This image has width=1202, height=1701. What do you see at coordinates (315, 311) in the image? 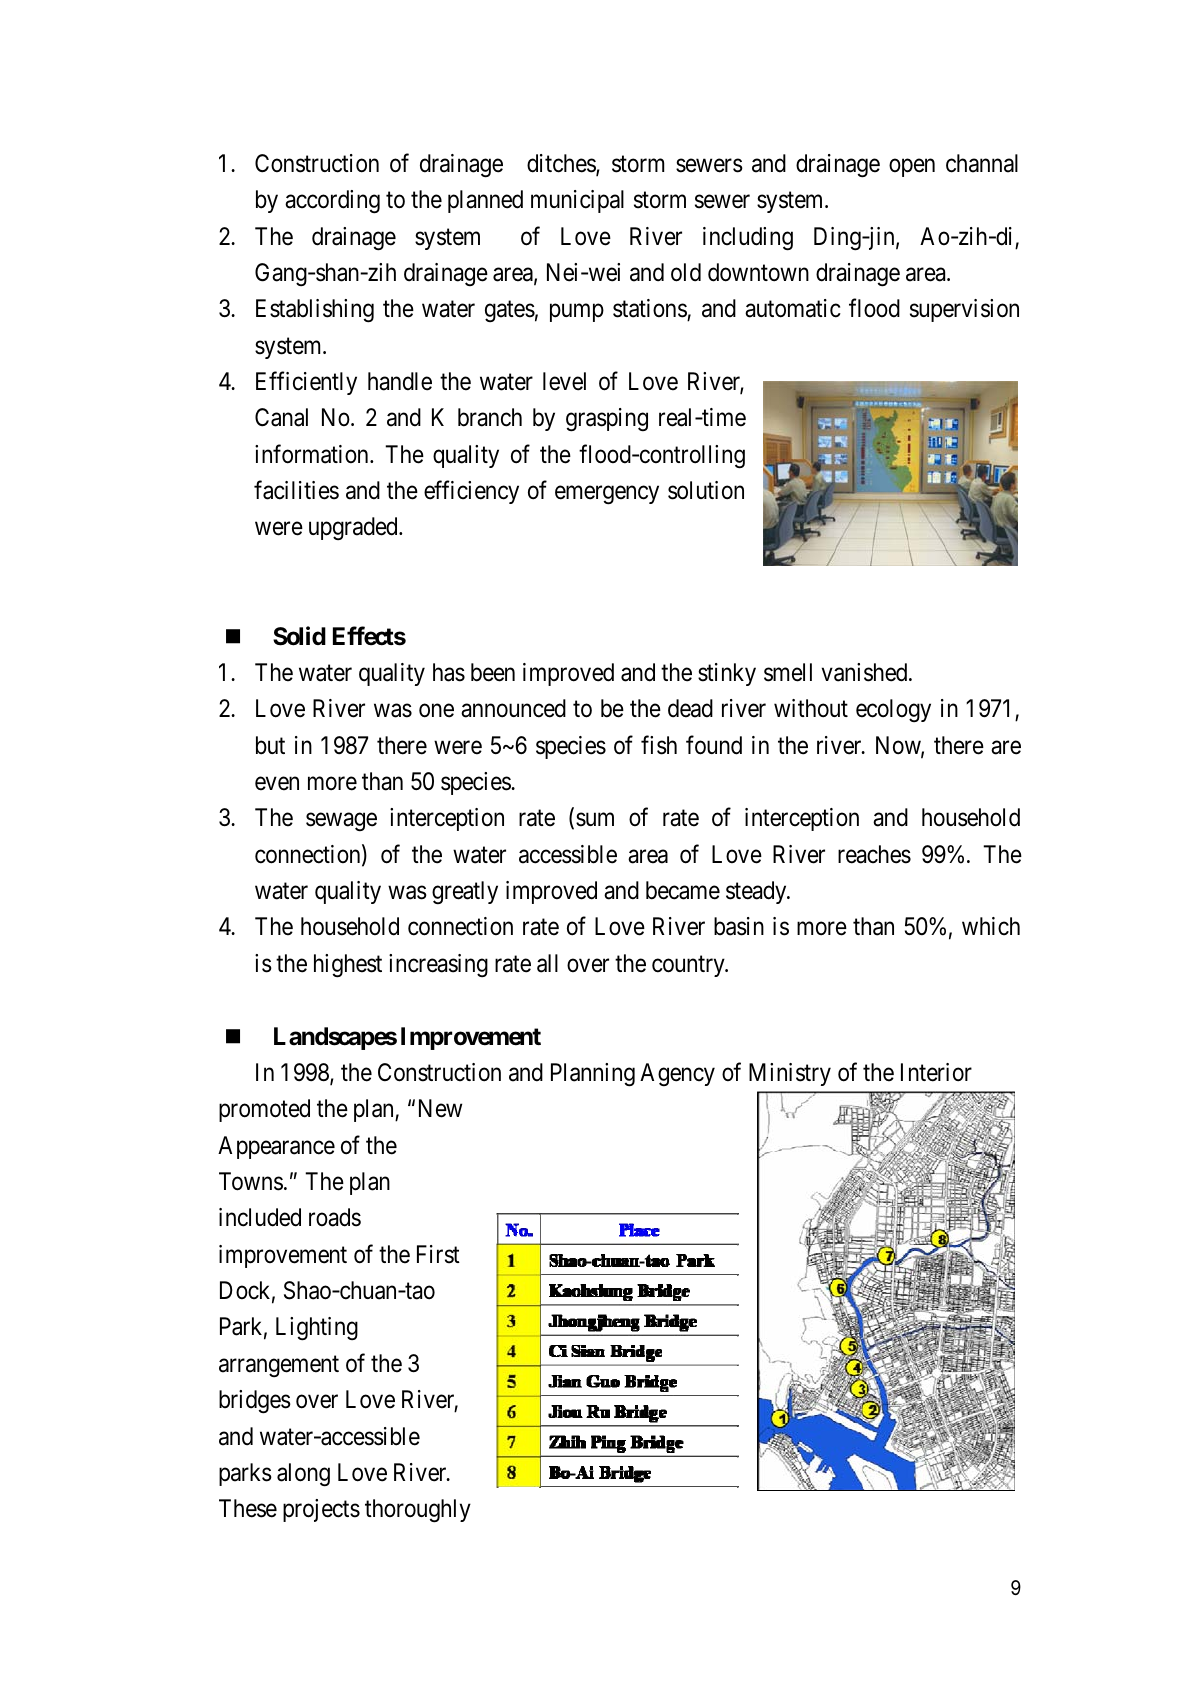
I see `Establishing` at bounding box center [315, 311].
